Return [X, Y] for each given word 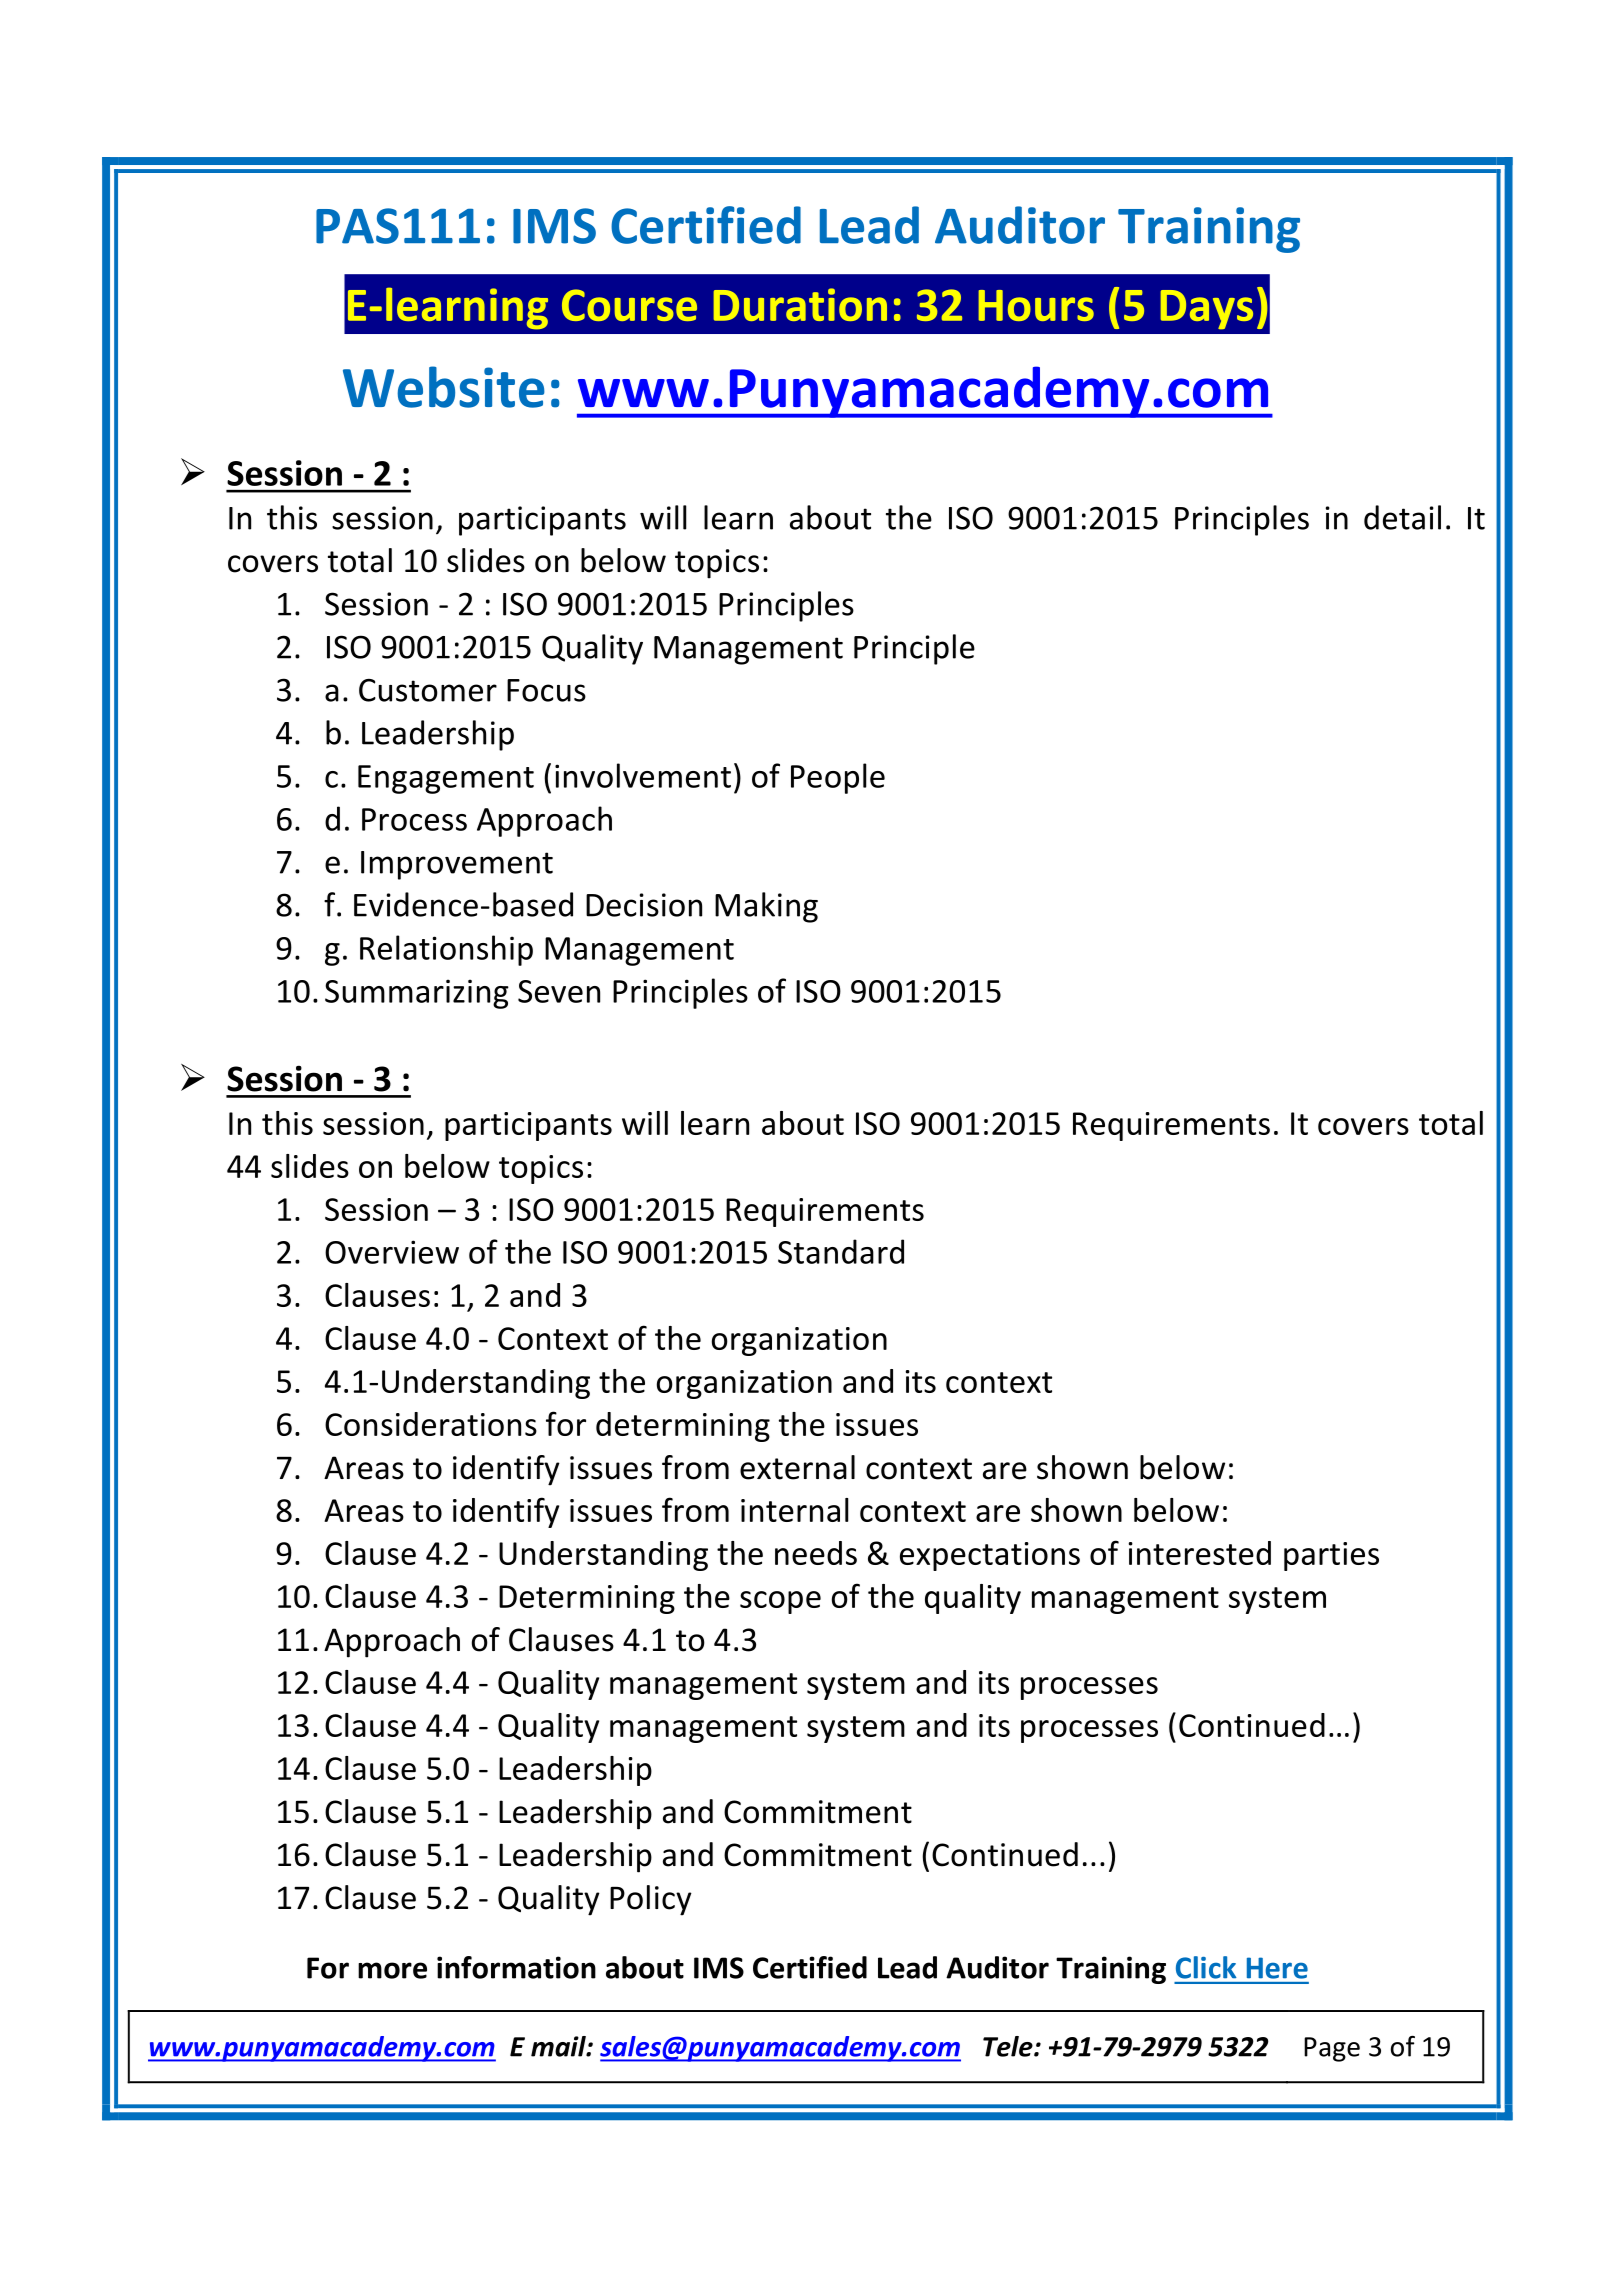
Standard [841, 1251]
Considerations [431, 1424]
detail [1402, 517]
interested [1200, 1553]
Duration [800, 304]
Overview [392, 1252]
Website [444, 387]
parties [1331, 1556]
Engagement [446, 779]
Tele [1009, 2046]
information [516, 1967]
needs [816, 1553]
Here [1277, 1968]
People [838, 778]
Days [1207, 309]
